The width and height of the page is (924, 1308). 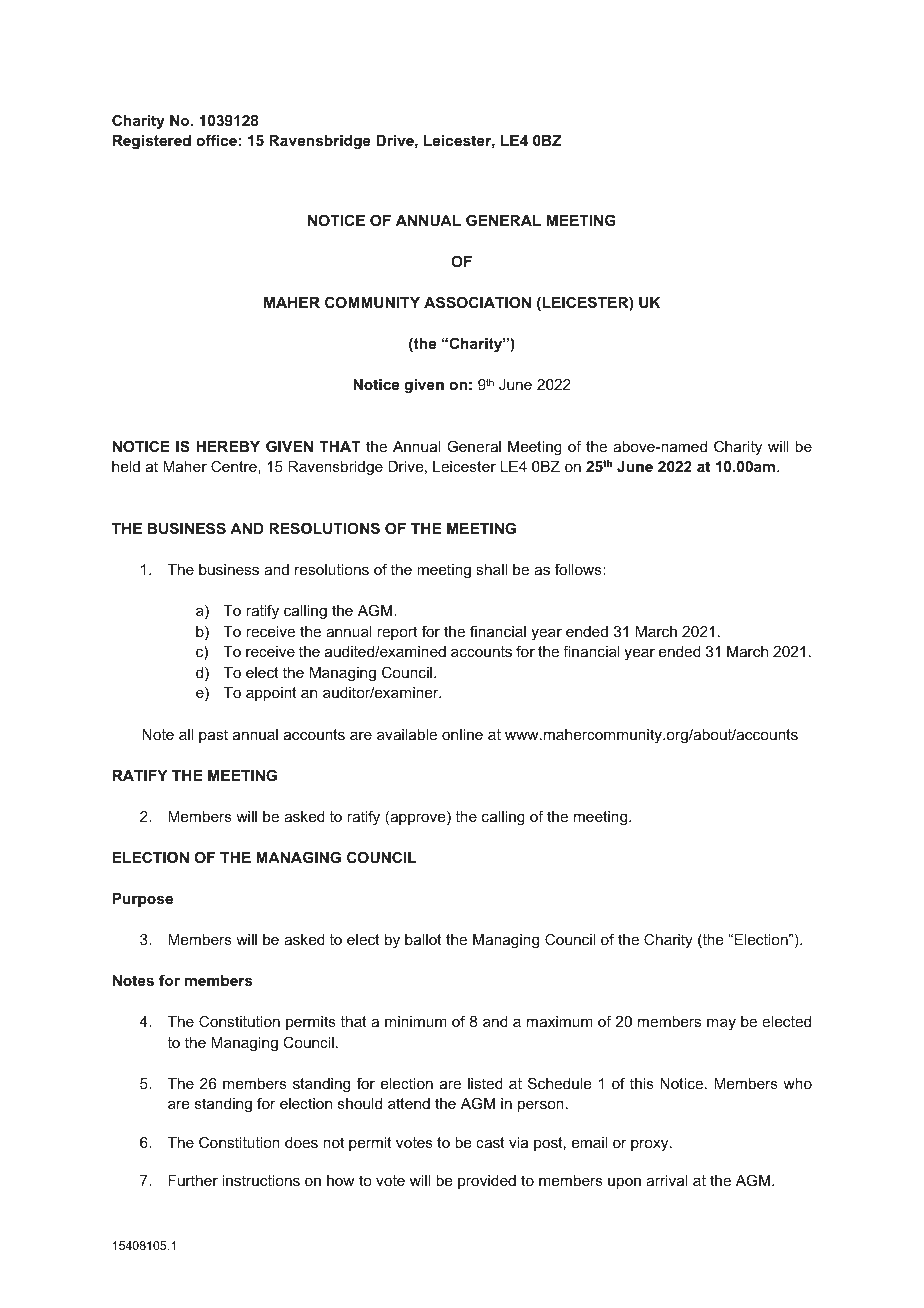 What do you see at coordinates (579, 569) in the page?
I see `follows` at bounding box center [579, 569].
